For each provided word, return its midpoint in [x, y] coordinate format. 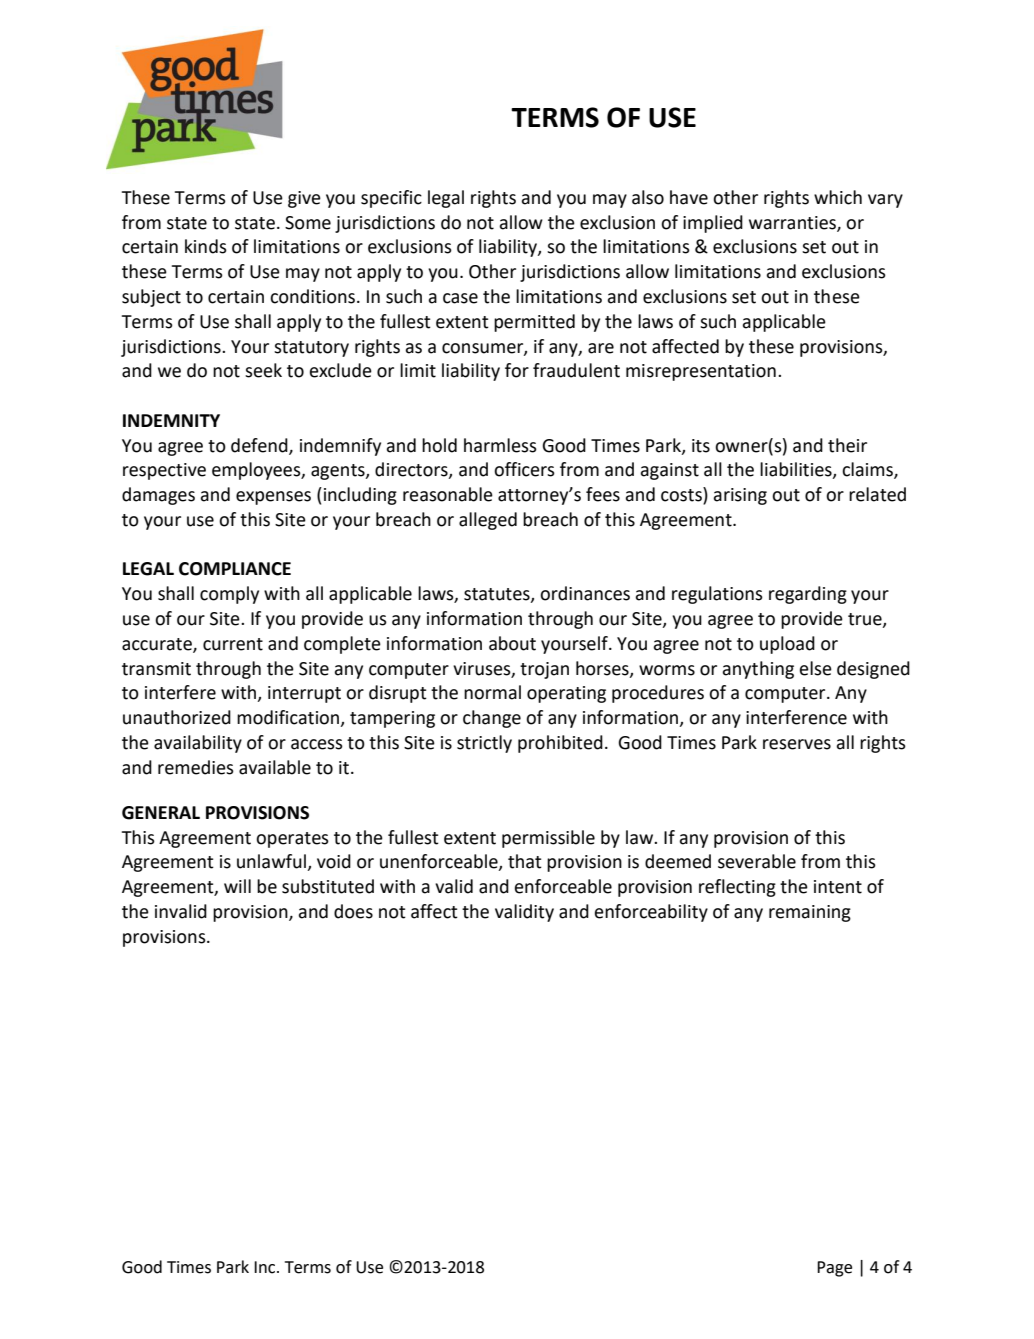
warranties [793, 223]
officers [524, 469]
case [460, 298]
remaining [810, 913]
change [492, 719]
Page [834, 1269]
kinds [206, 246]
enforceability [651, 913]
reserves [797, 744]
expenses [273, 498]
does [353, 911]
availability [198, 744]
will [237, 886]
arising [740, 496]
